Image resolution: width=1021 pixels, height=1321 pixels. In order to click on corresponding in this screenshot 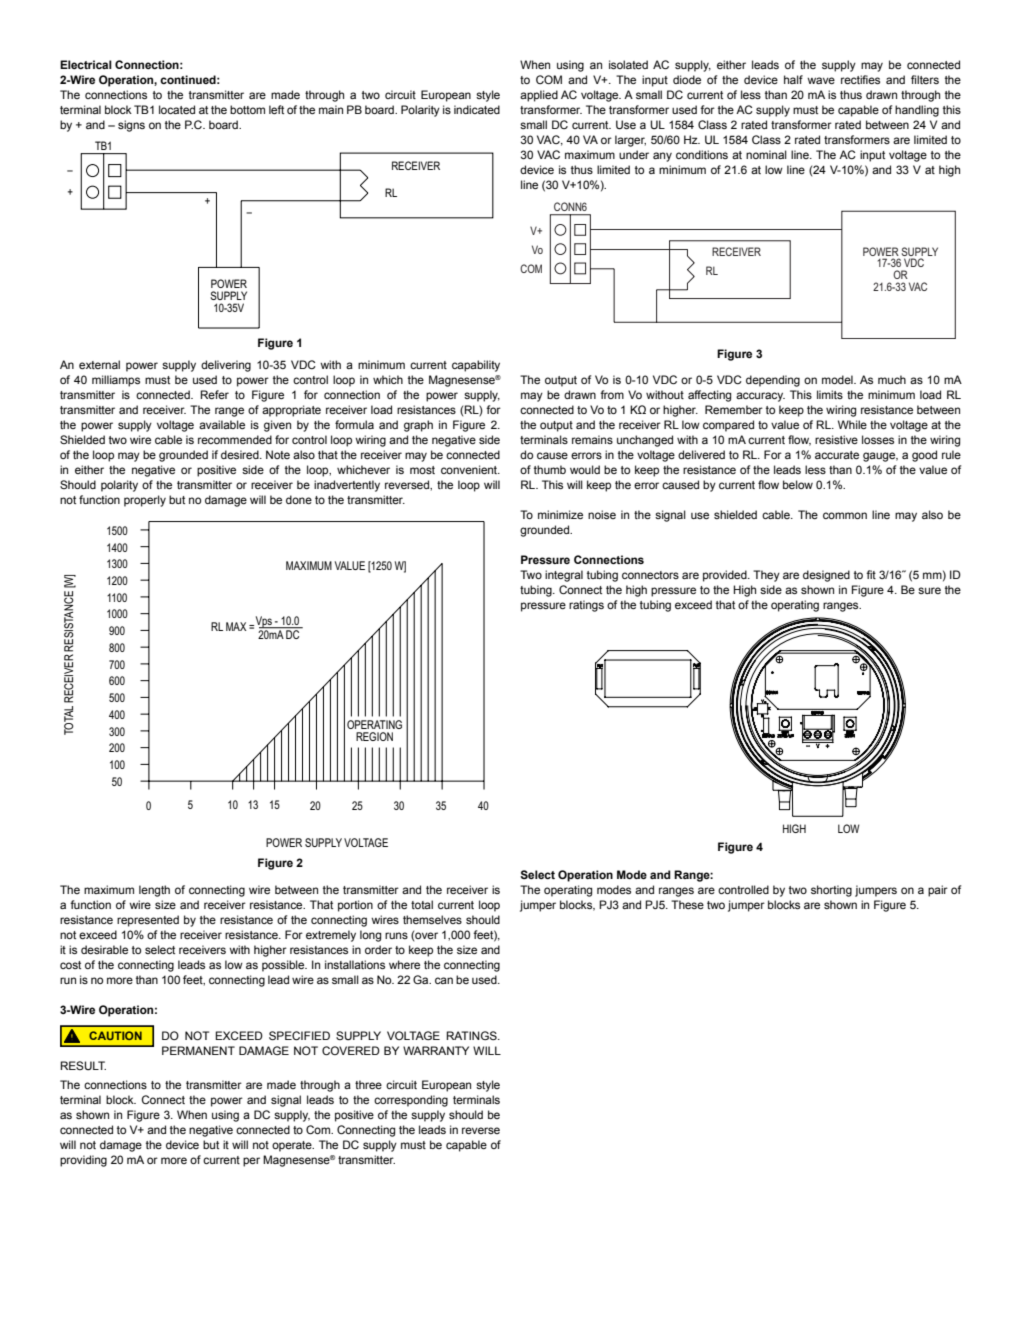, I will do `click(411, 1101)`.
